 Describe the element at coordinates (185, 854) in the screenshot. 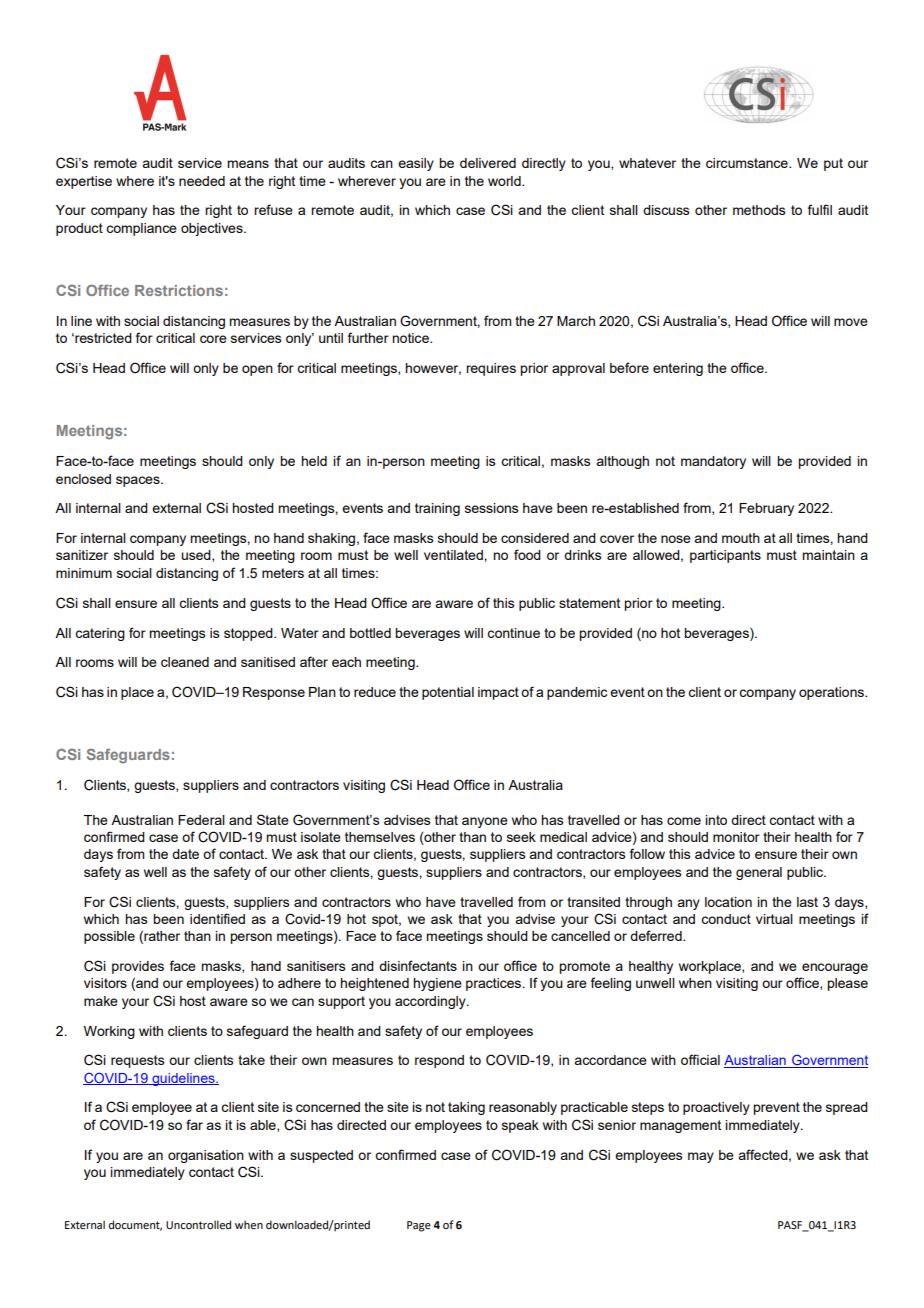

I see `date` at that location.
